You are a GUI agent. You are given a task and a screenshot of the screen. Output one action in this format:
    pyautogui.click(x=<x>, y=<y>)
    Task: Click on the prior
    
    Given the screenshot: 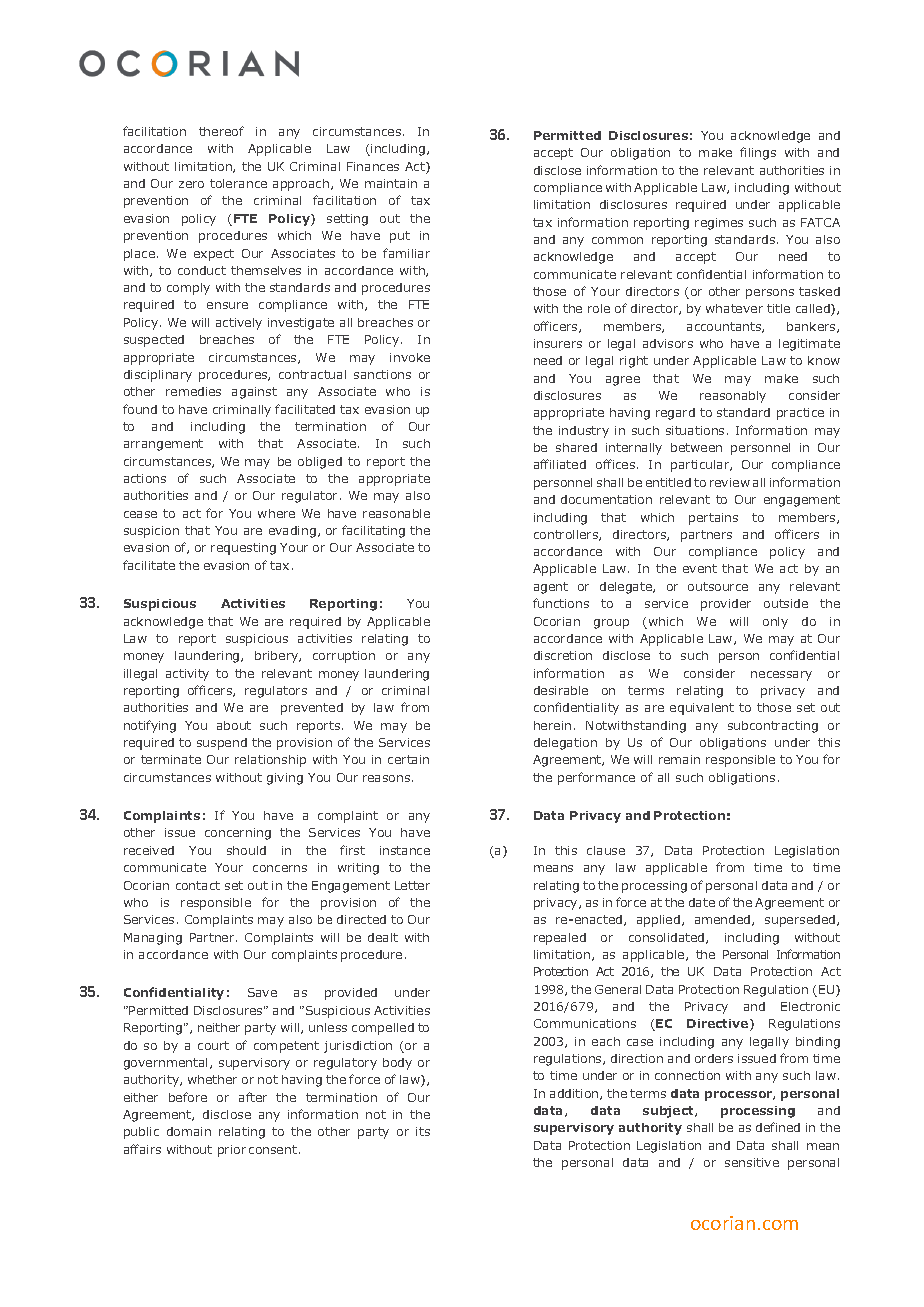 What is the action you would take?
    pyautogui.click(x=232, y=1151)
